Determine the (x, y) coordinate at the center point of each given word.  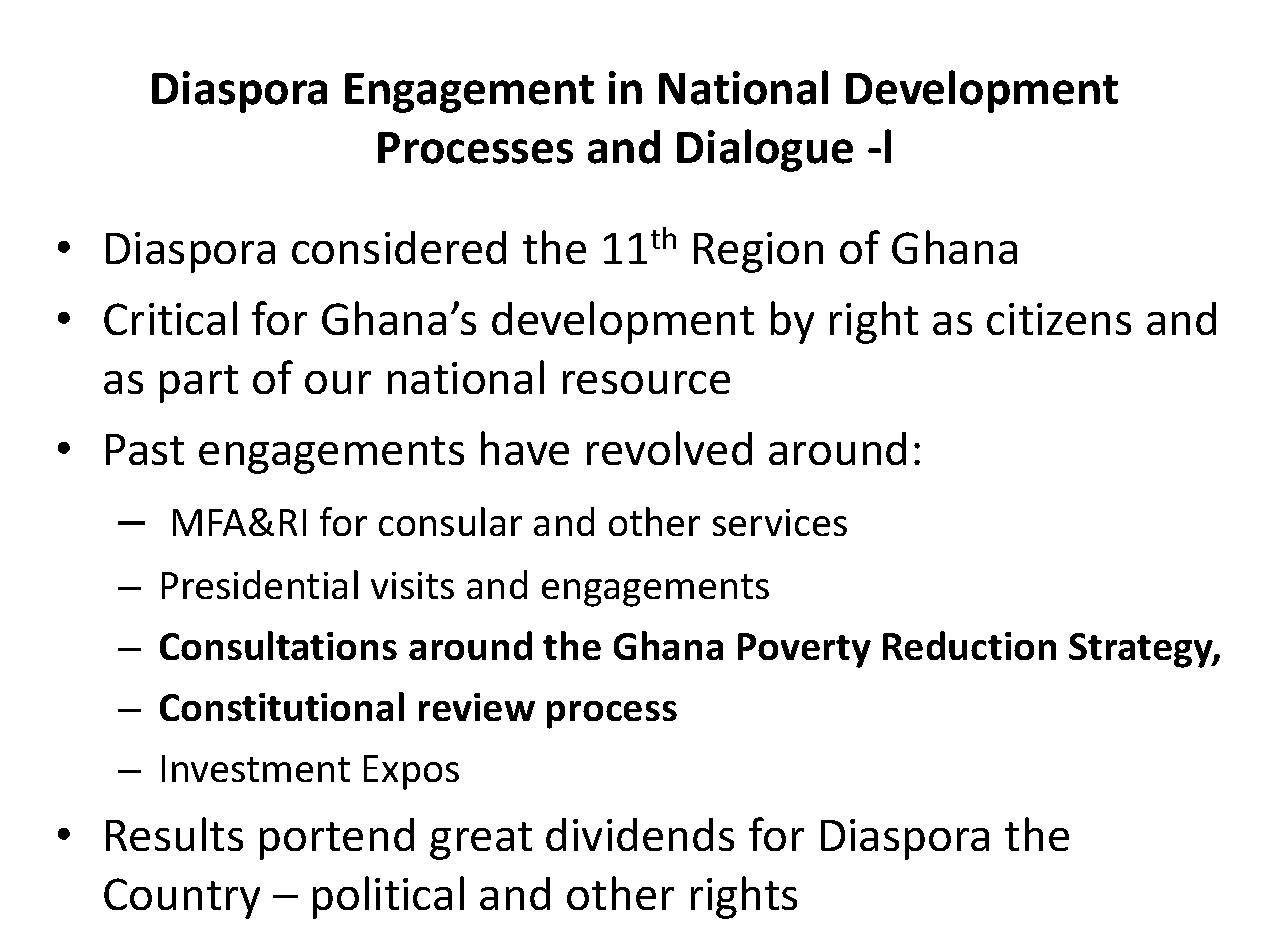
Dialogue (765, 150)
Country (182, 898)
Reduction (969, 645)
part (199, 384)
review (477, 707)
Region (758, 252)
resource (646, 382)
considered (399, 247)
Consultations (278, 645)
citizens (1059, 319)
